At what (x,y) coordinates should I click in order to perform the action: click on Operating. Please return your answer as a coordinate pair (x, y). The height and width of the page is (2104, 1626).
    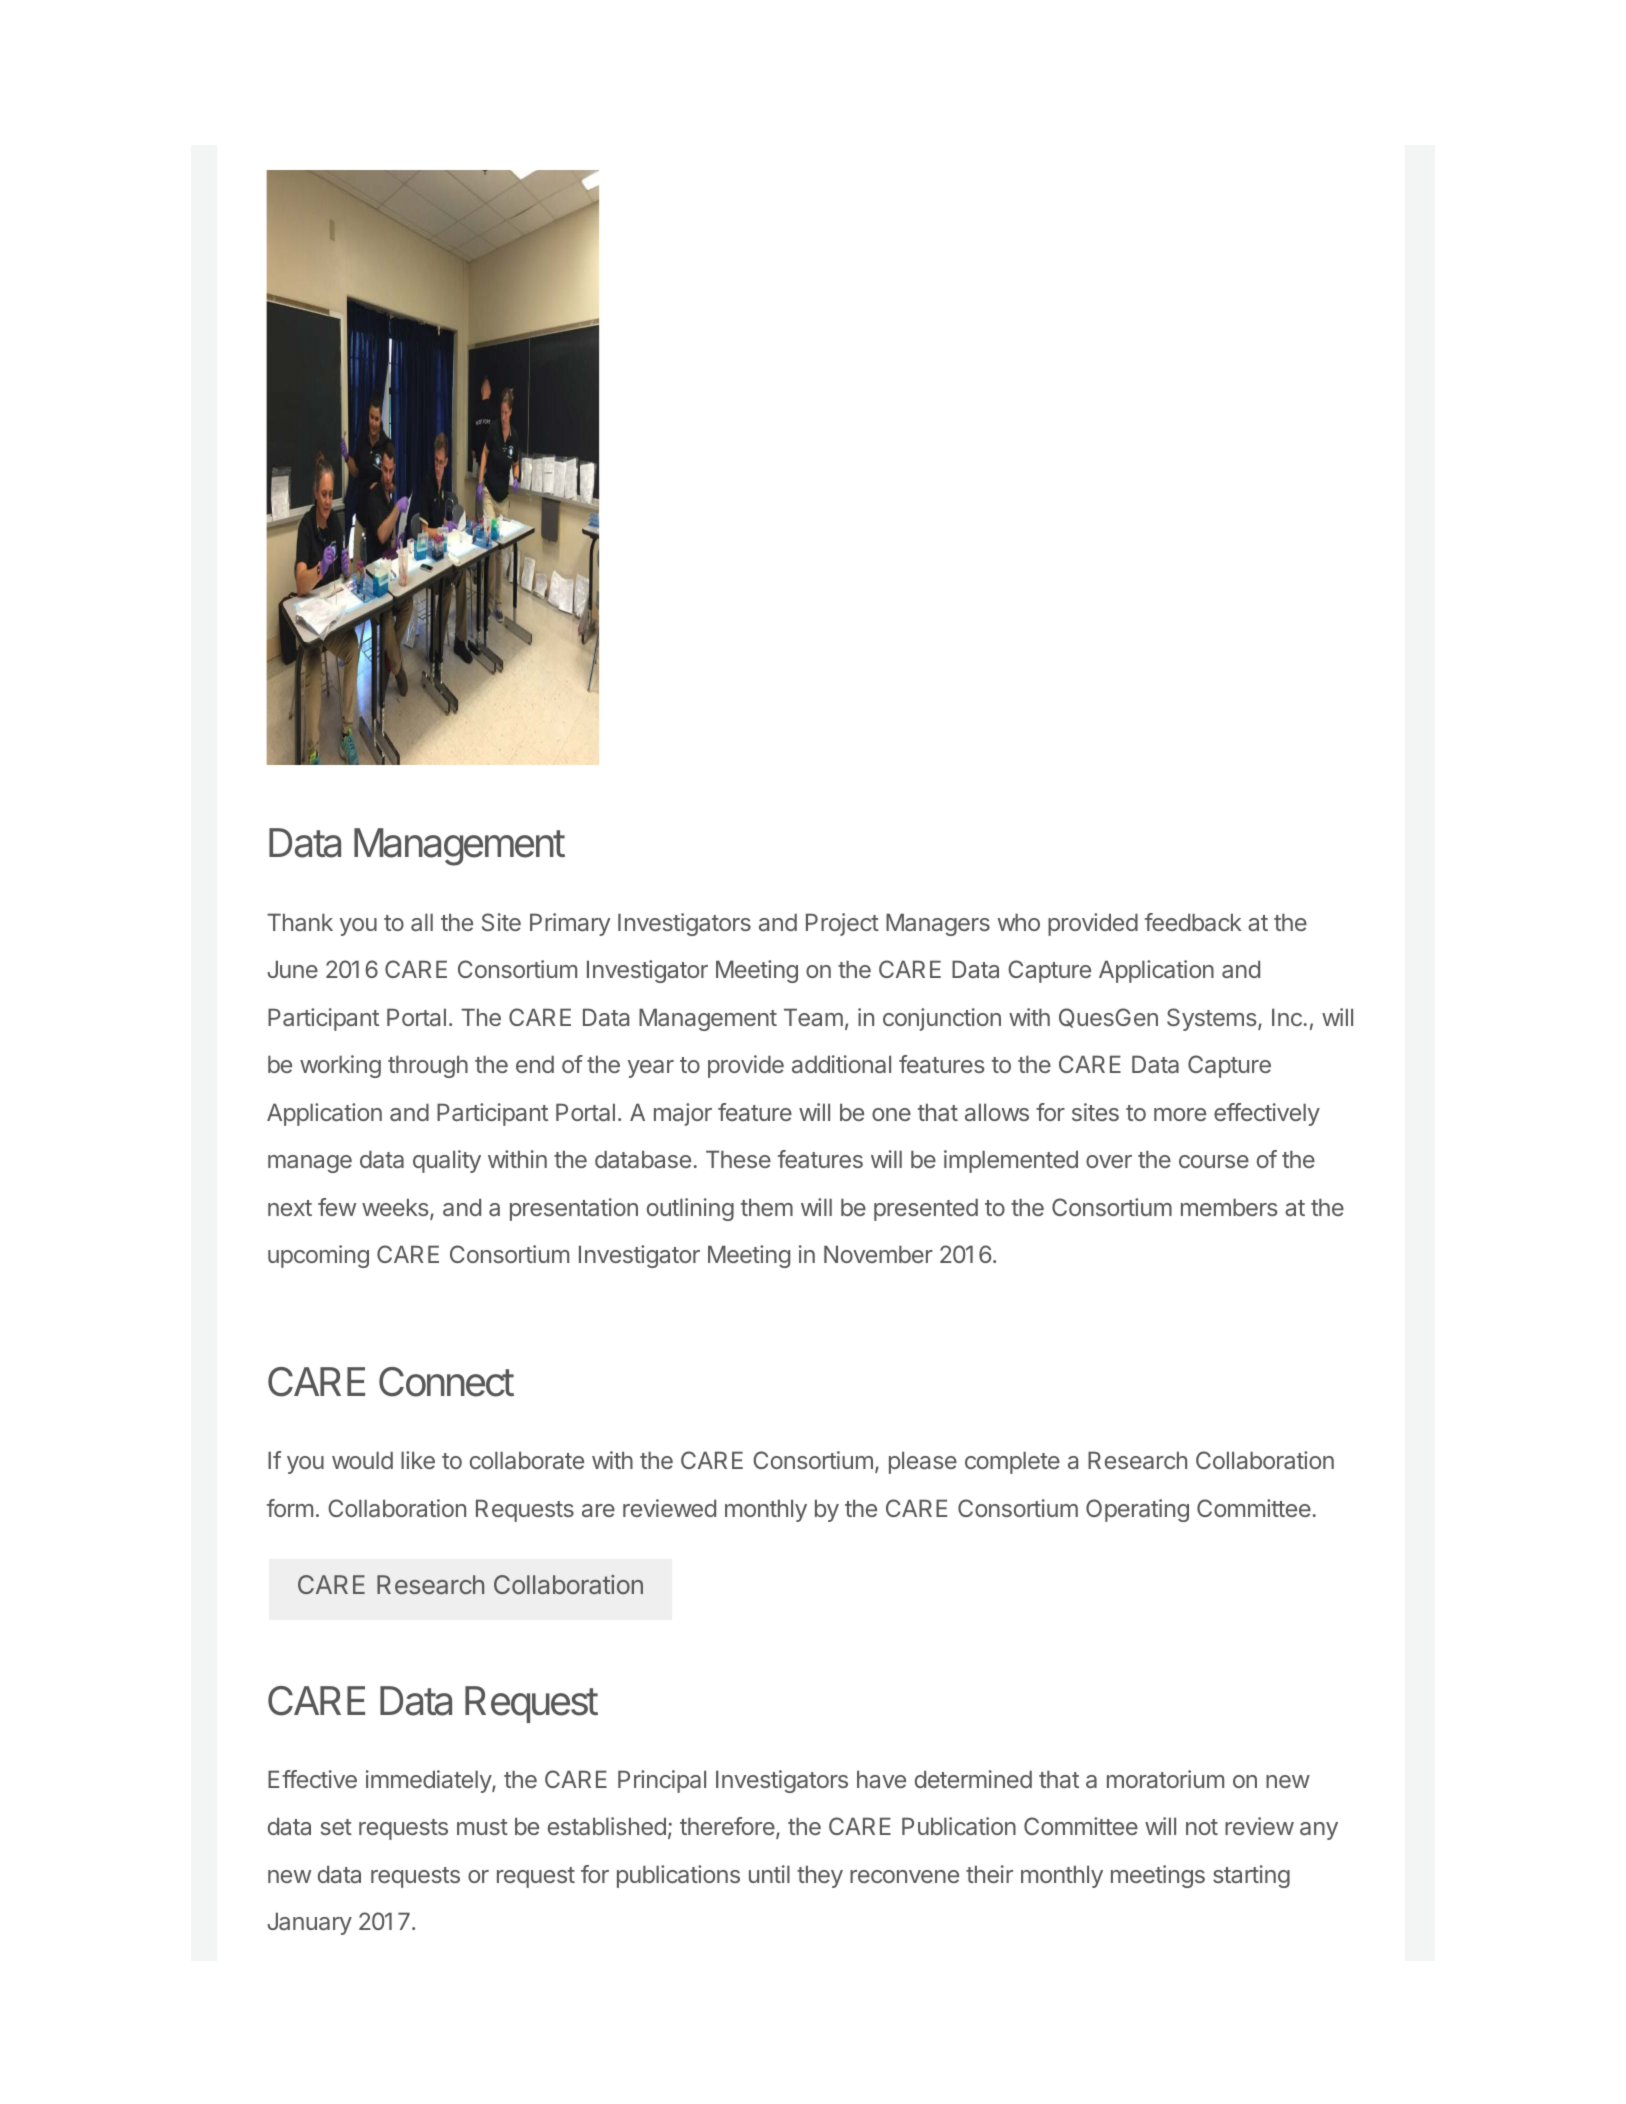
    Looking at the image, I should click on (1137, 1510).
